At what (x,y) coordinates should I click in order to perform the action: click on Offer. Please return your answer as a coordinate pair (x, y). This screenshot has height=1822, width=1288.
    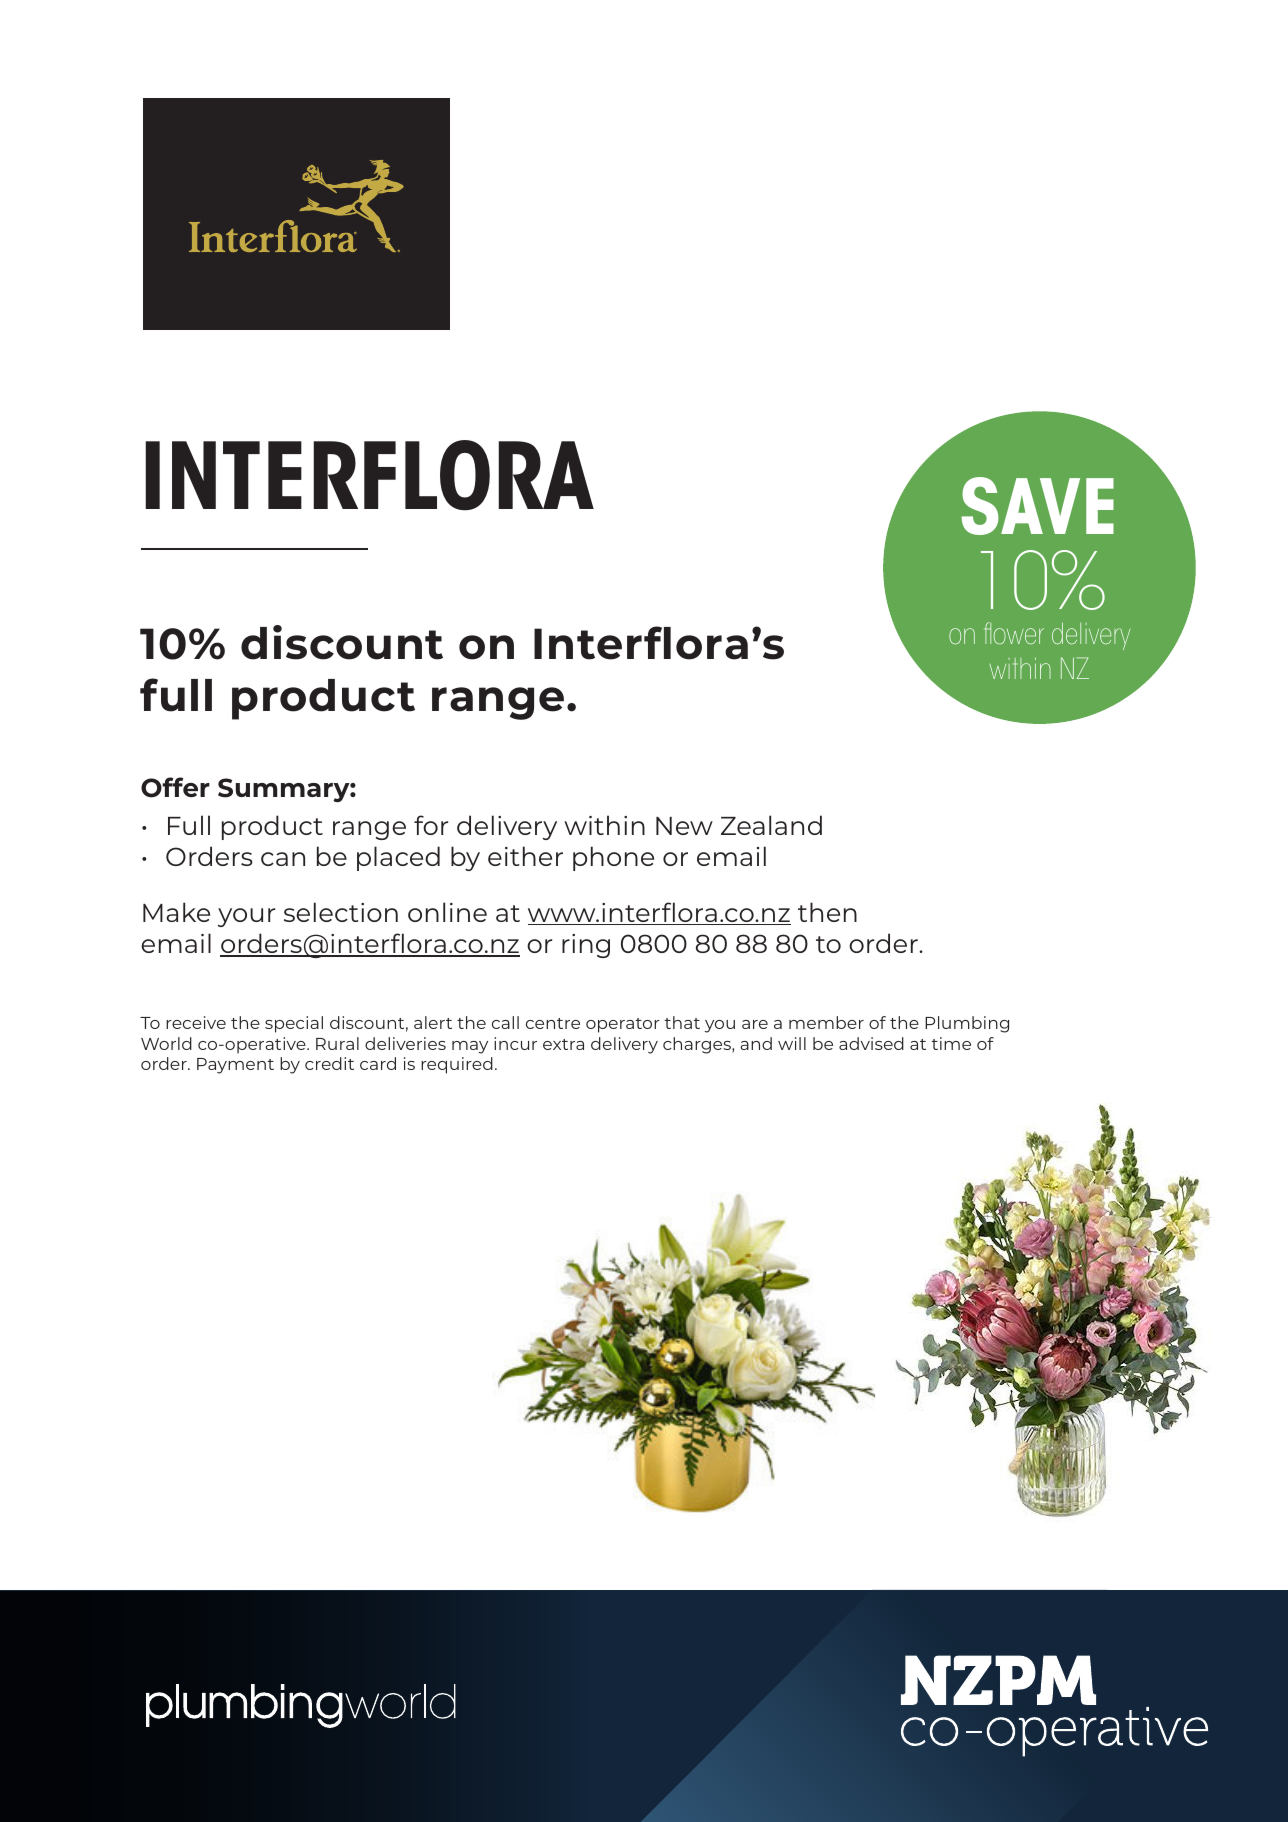
    Looking at the image, I should click on (175, 787).
